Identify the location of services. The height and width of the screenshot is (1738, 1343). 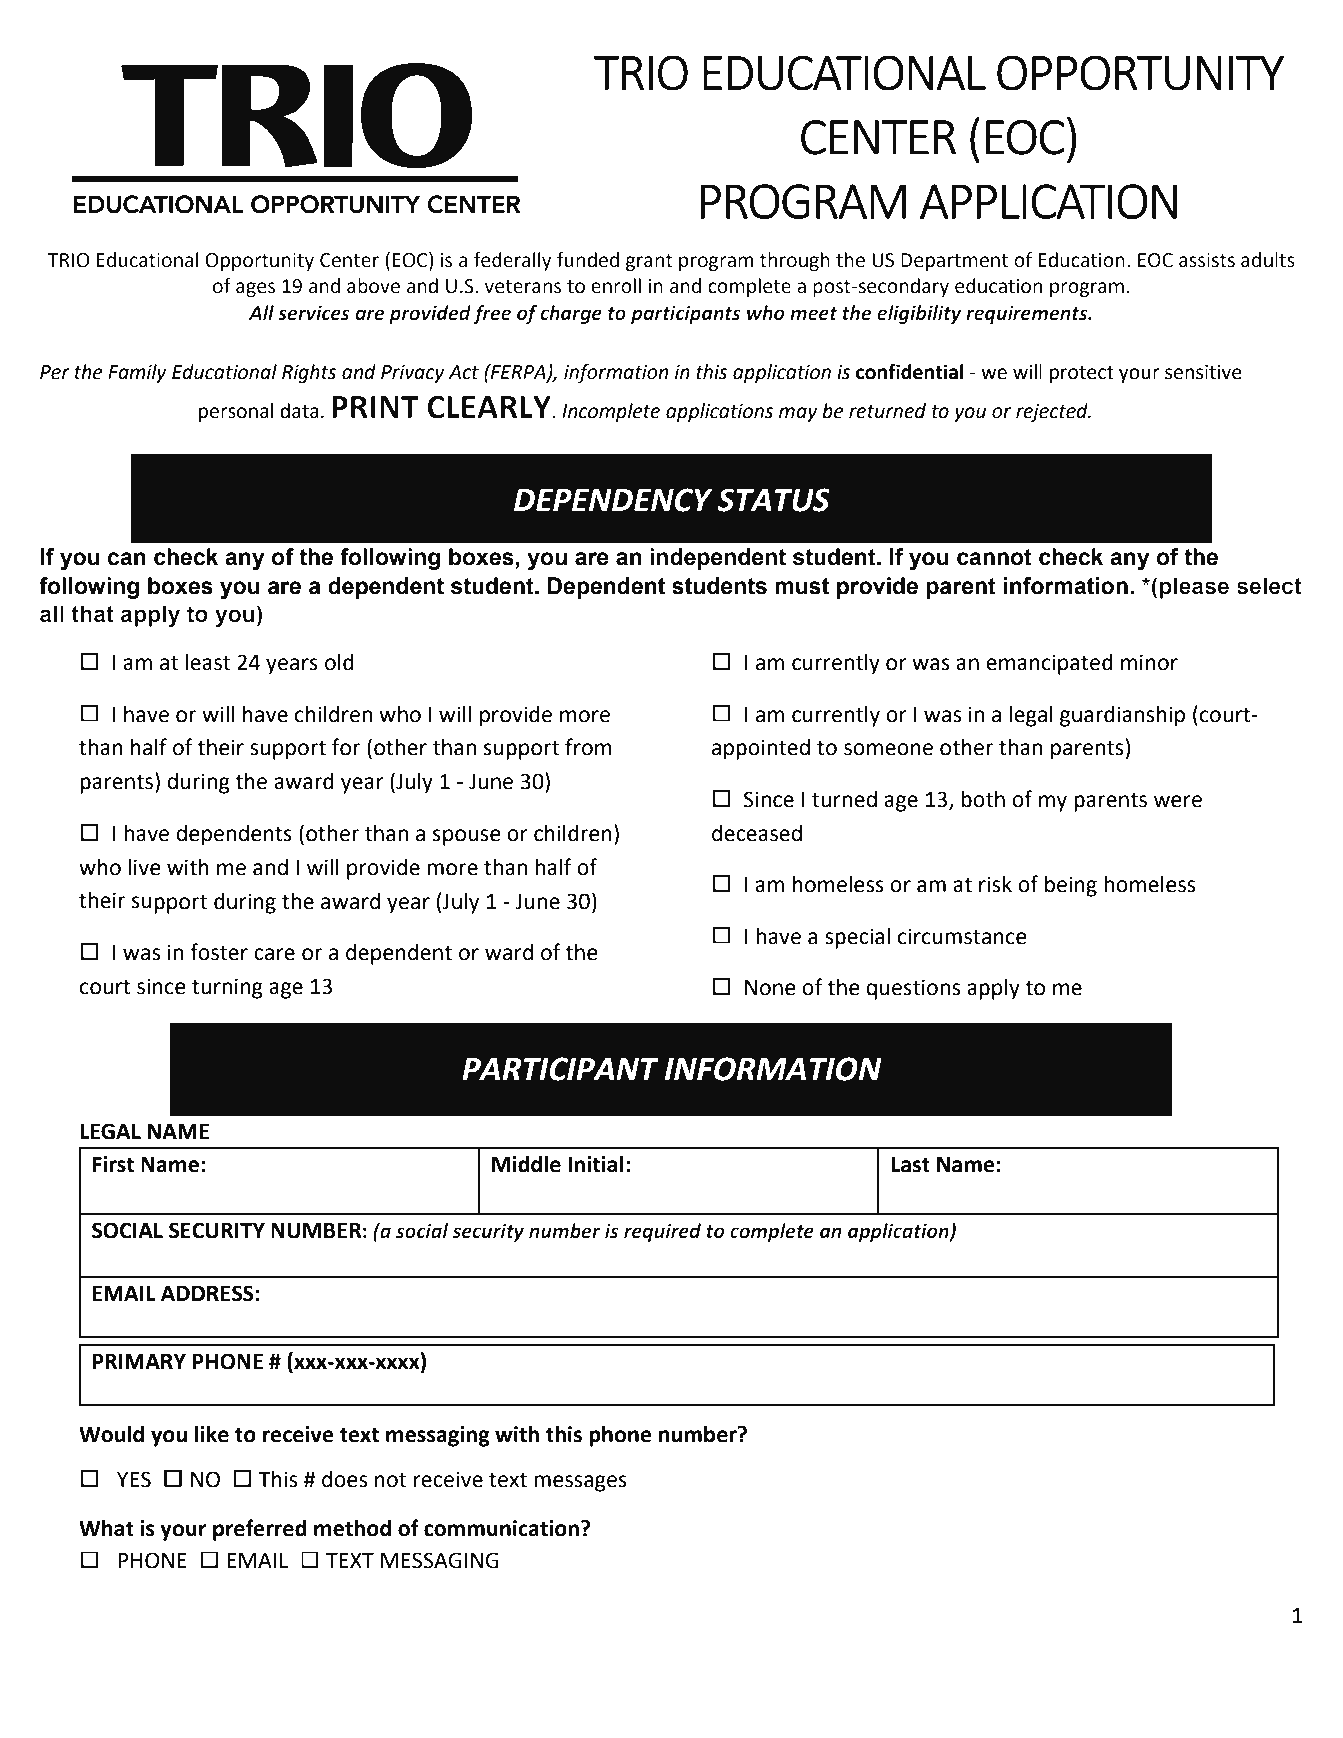
(314, 313).
